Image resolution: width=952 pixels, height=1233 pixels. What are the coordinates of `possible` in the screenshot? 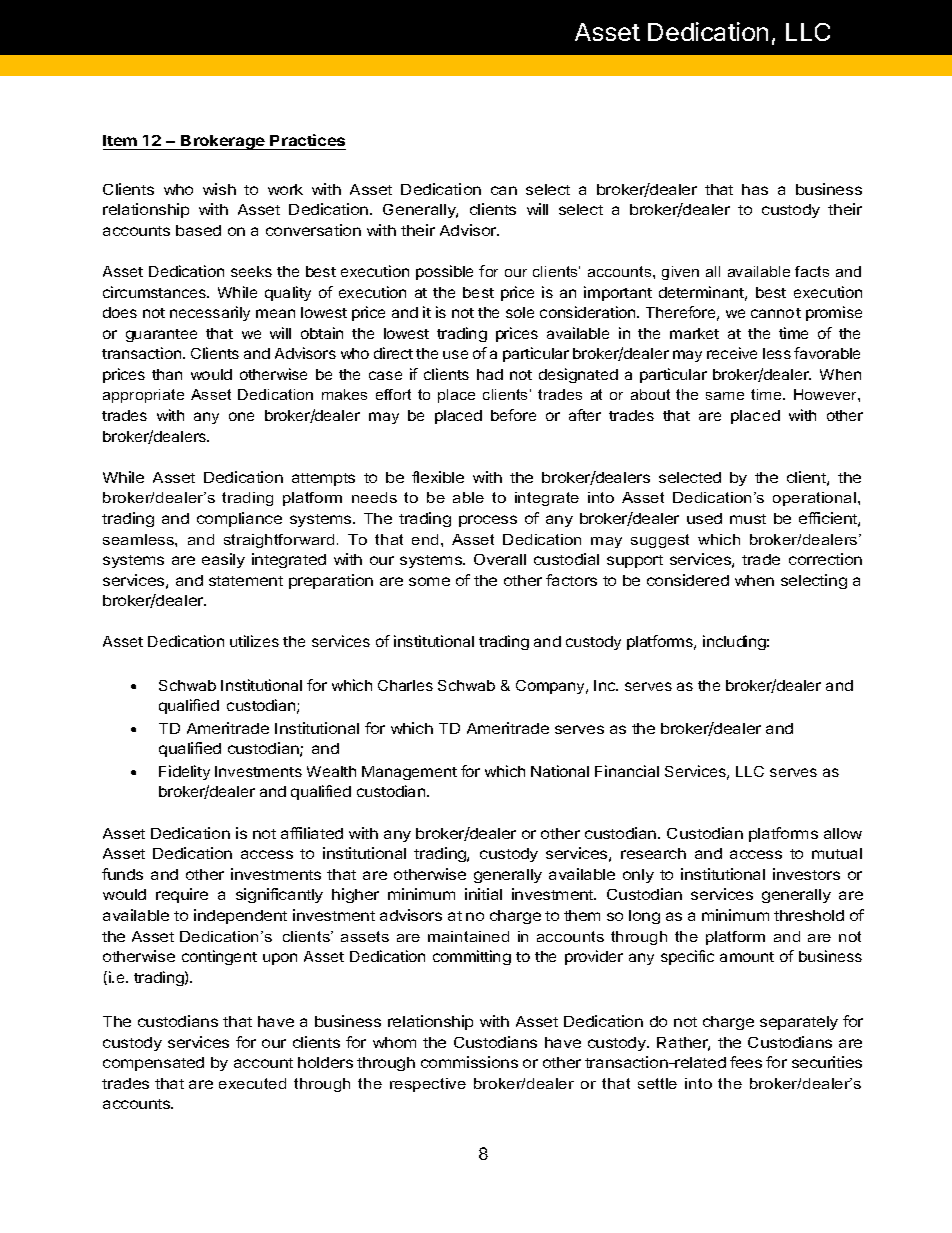 It's located at (444, 272).
